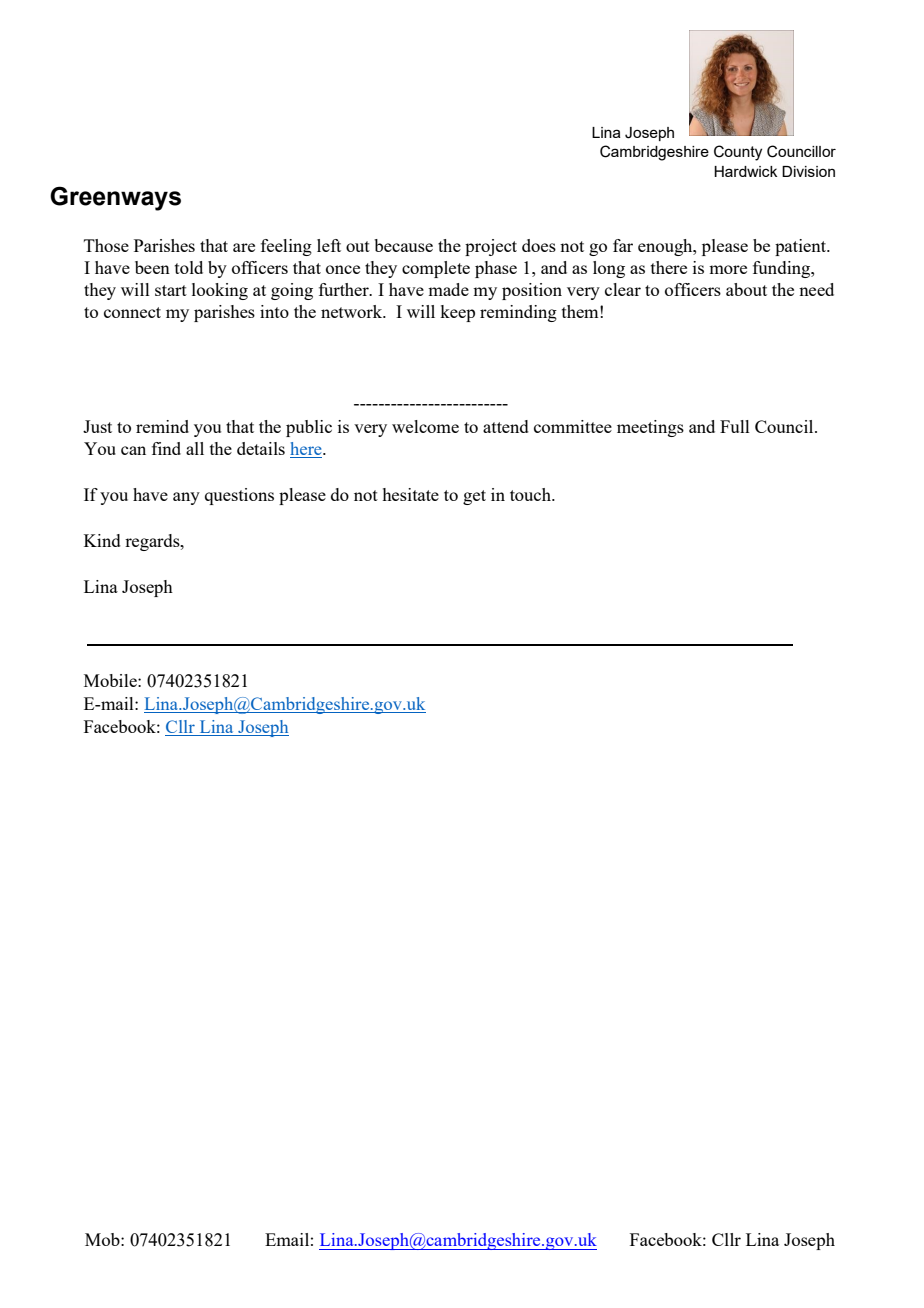  I want to click on about, so click(746, 289).
